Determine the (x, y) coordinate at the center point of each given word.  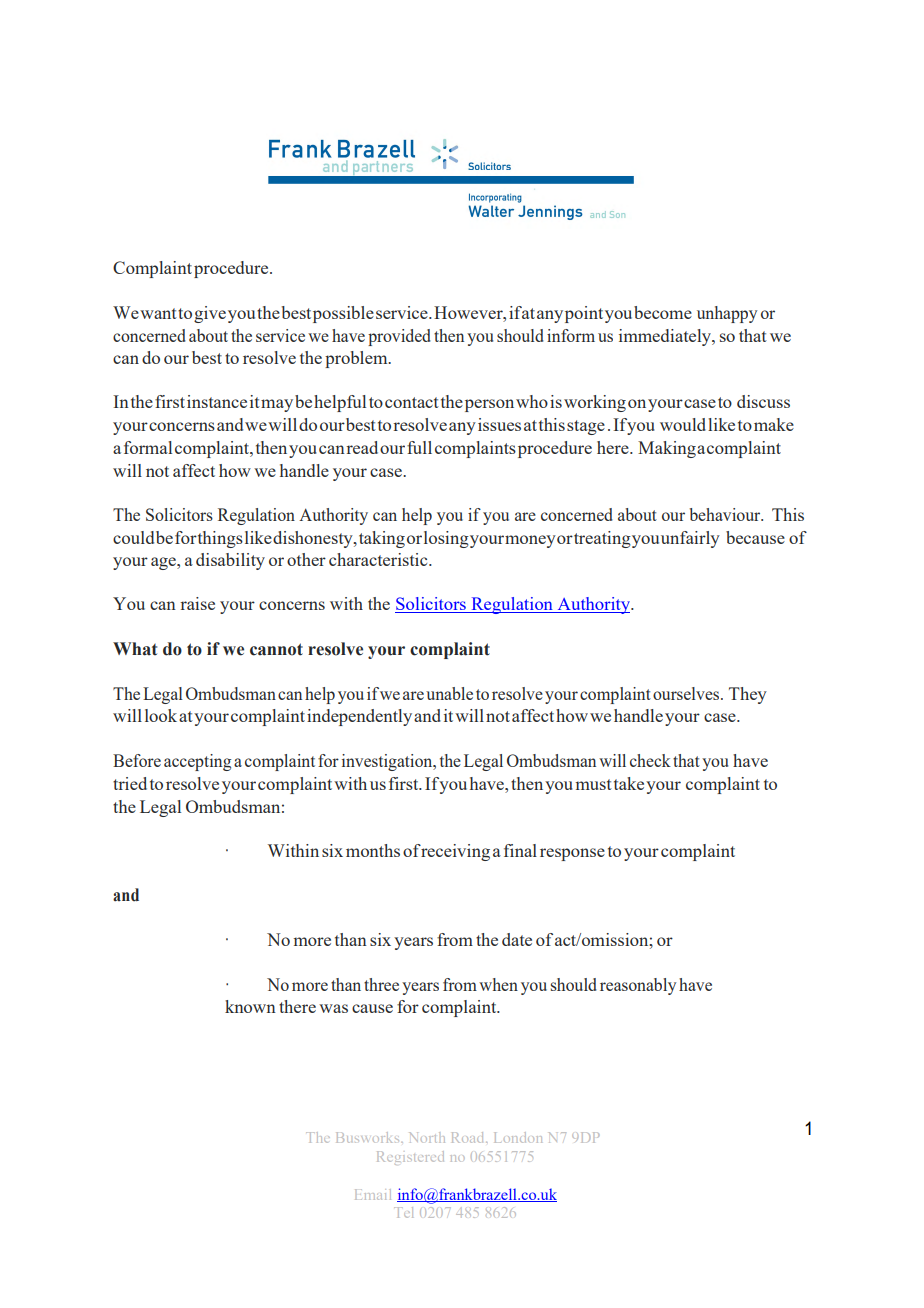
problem (357, 359)
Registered (410, 1158)
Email (373, 1194)
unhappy (727, 314)
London (518, 1137)
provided (399, 337)
